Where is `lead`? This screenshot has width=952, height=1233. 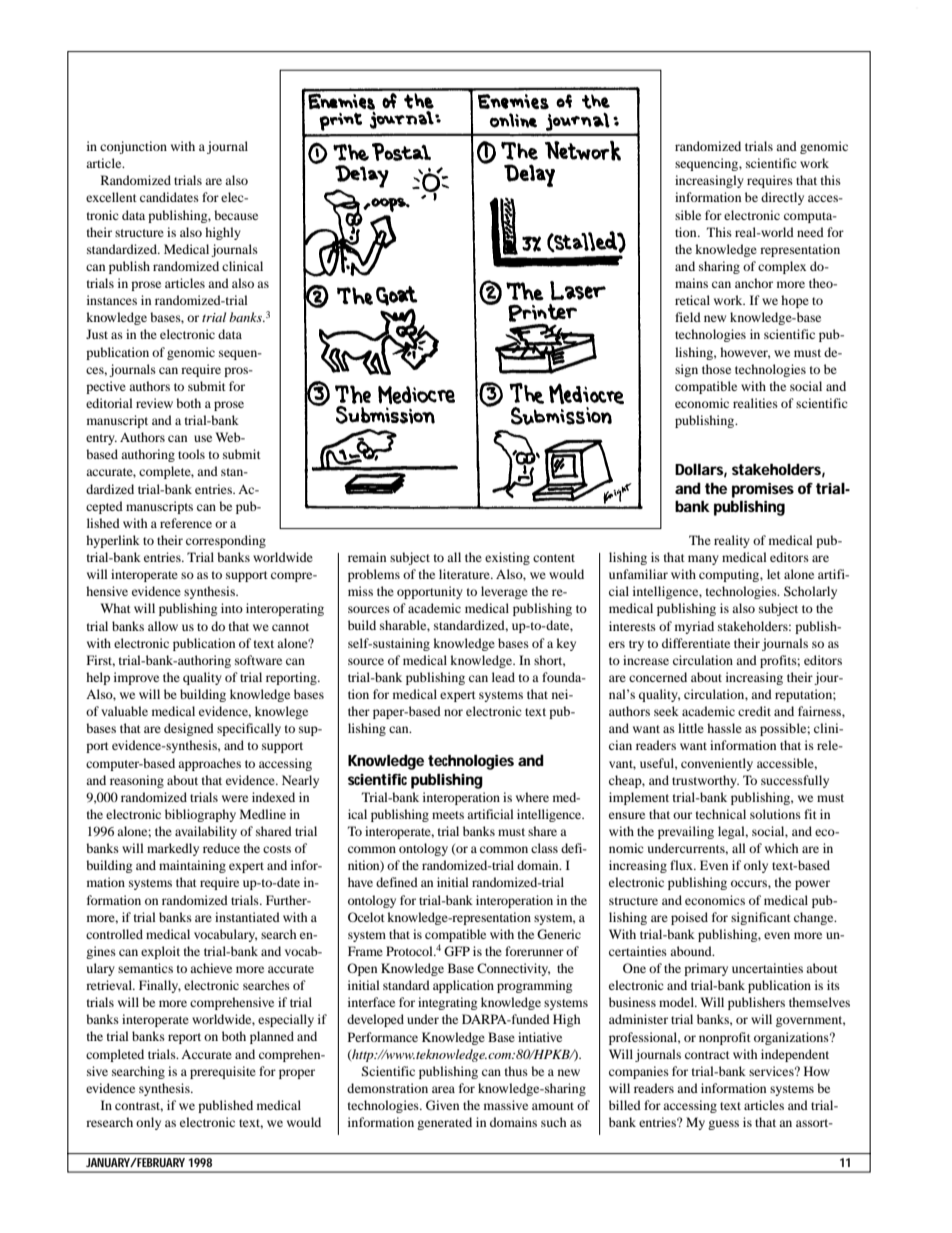 lead is located at coordinates (503, 677).
